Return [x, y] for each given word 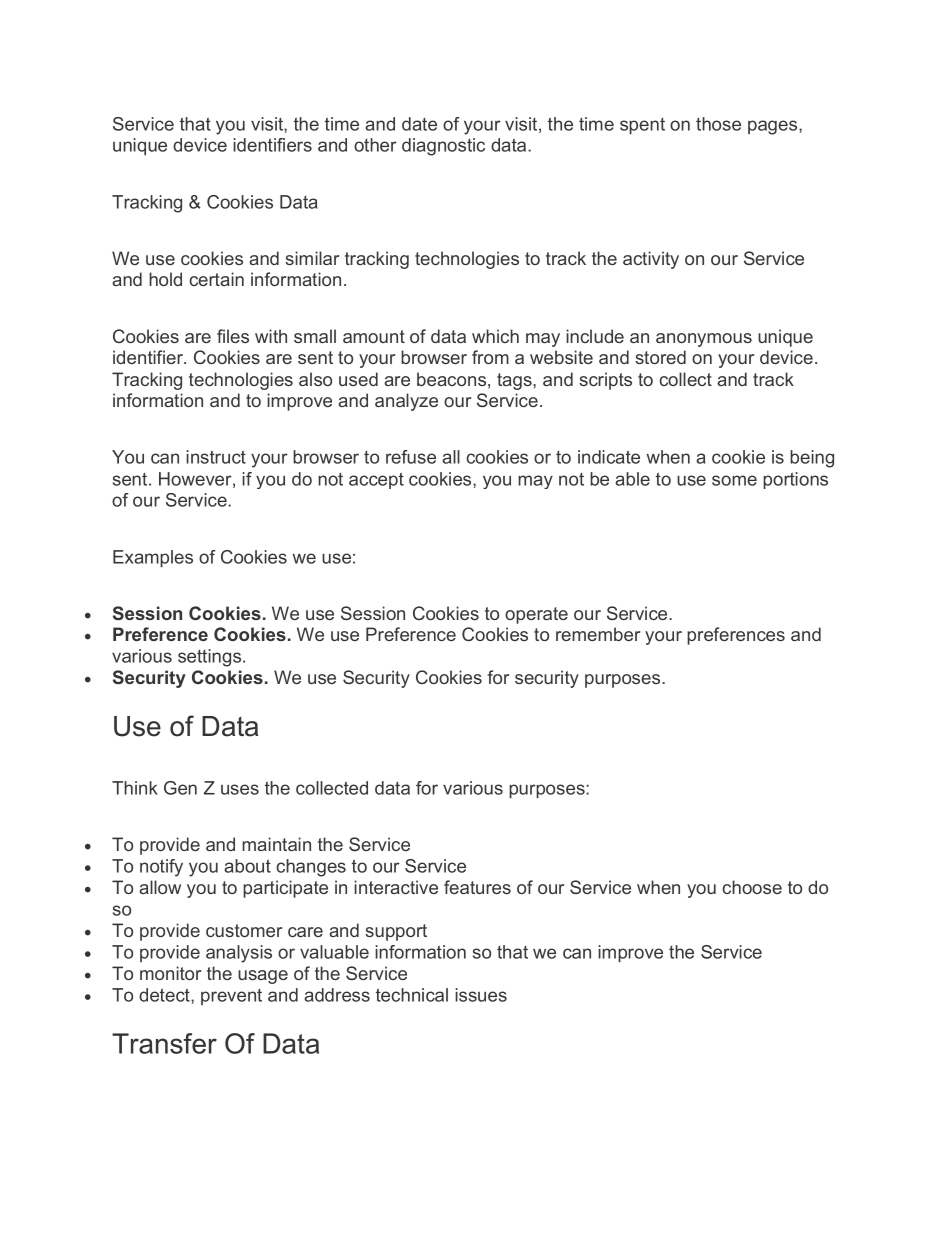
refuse [411, 457]
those [718, 124]
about [247, 866]
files [233, 336]
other [375, 145]
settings [211, 658]
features [477, 887]
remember [598, 634]
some [734, 480]
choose [752, 887]
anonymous [704, 340]
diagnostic [443, 147]
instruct [216, 457]
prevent [231, 997]
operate [536, 615]
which [495, 336]
